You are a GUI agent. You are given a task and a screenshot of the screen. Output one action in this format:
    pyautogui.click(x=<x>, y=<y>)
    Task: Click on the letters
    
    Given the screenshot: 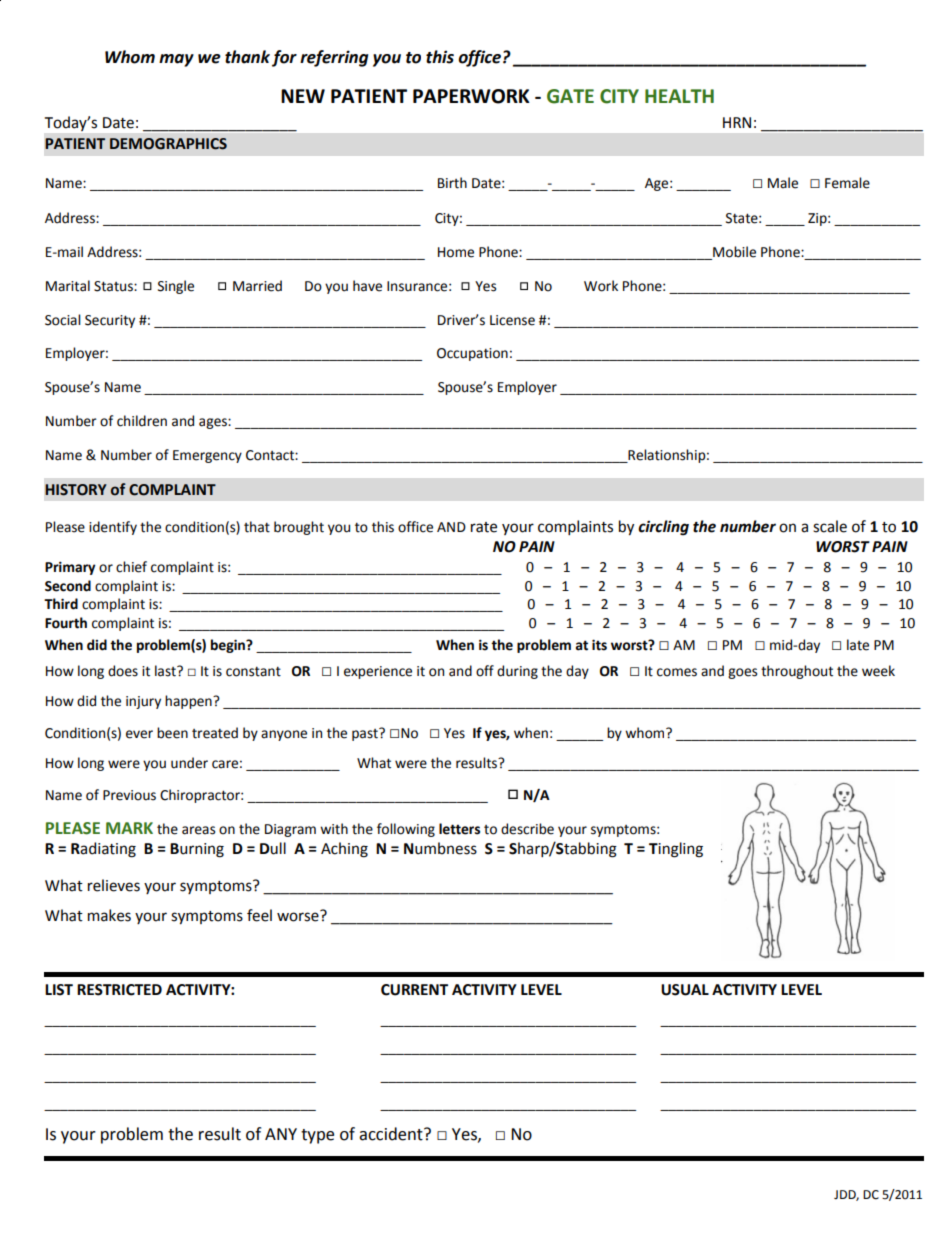 What is the action you would take?
    pyautogui.click(x=459, y=829)
